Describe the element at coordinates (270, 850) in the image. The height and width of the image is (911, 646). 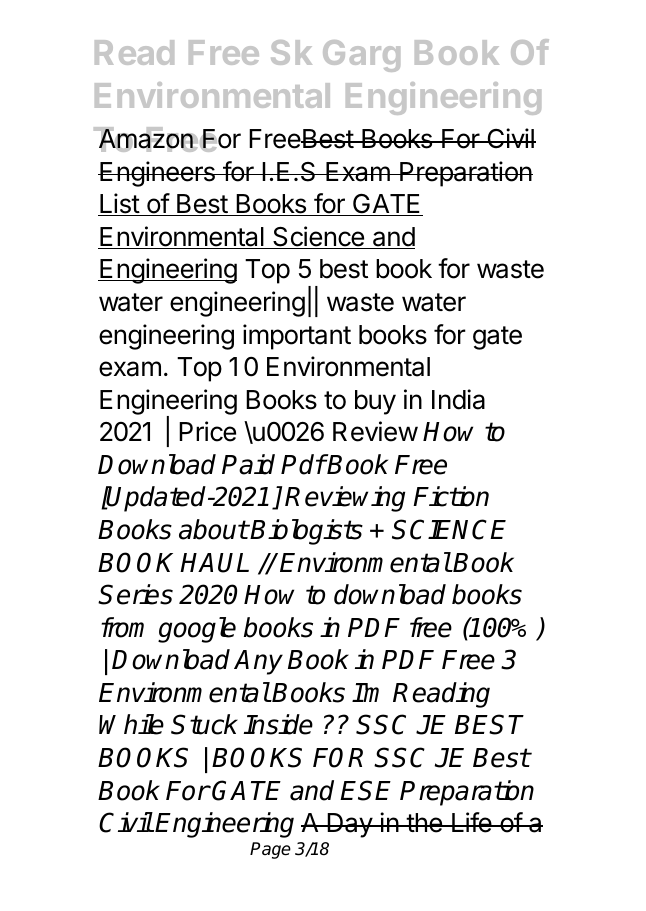
I see `Page` at that location.
